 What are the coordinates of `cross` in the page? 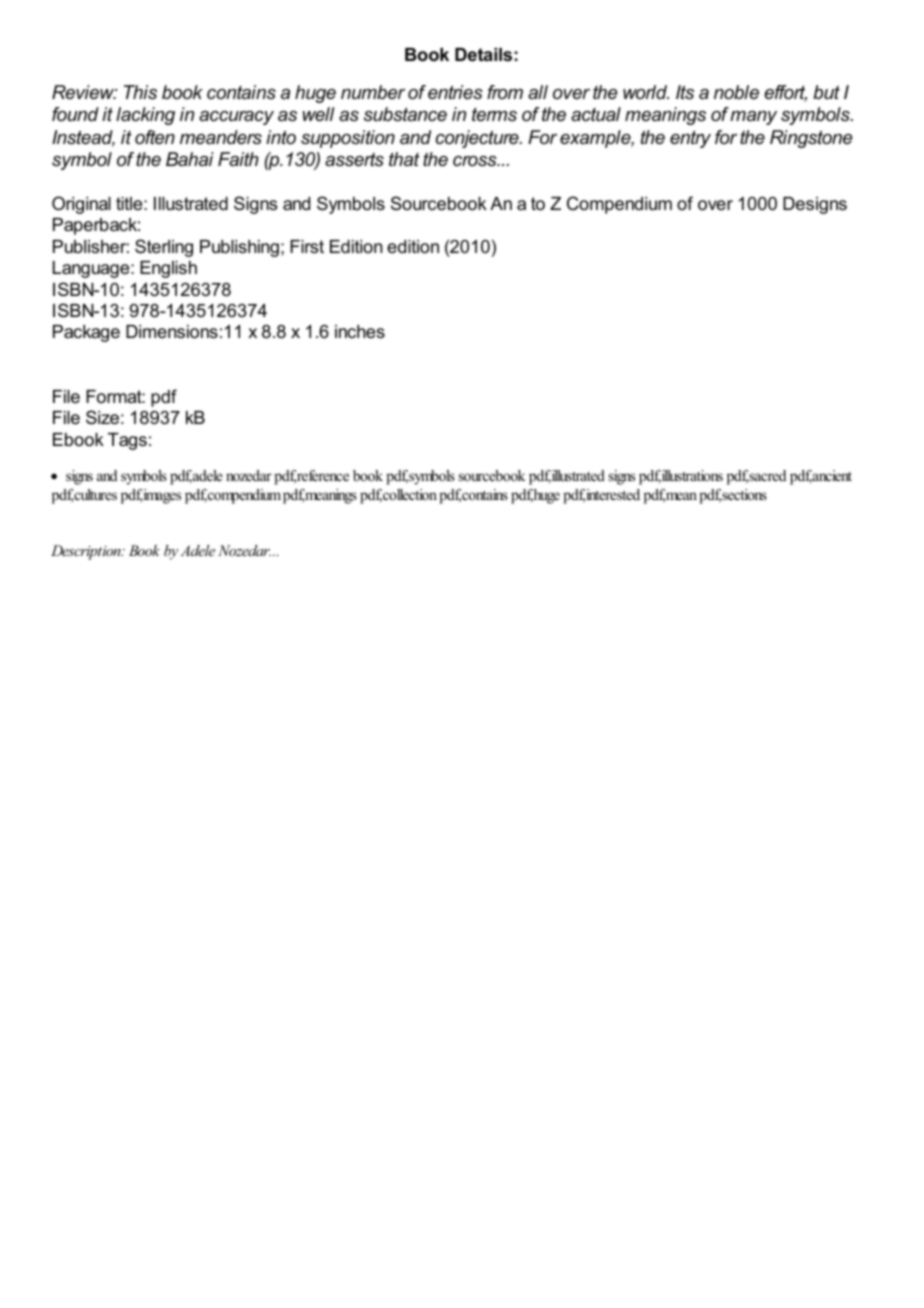 It's located at (476, 161).
